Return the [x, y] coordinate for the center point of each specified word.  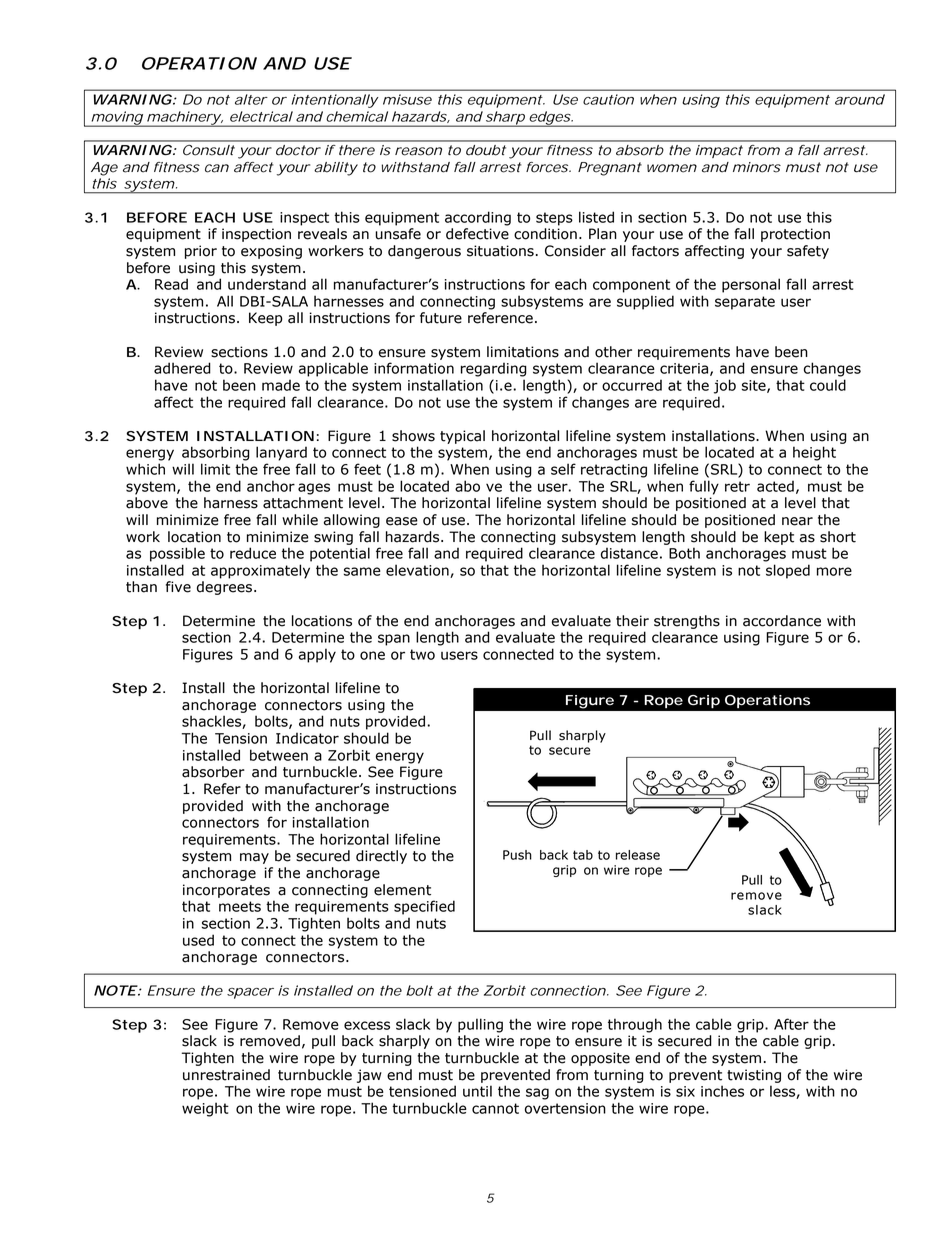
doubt [486, 150]
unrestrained [226, 1075]
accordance [782, 621]
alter [251, 99]
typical [462, 437]
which [145, 469]
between [279, 755]
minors [757, 167]
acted [775, 486]
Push [517, 855]
